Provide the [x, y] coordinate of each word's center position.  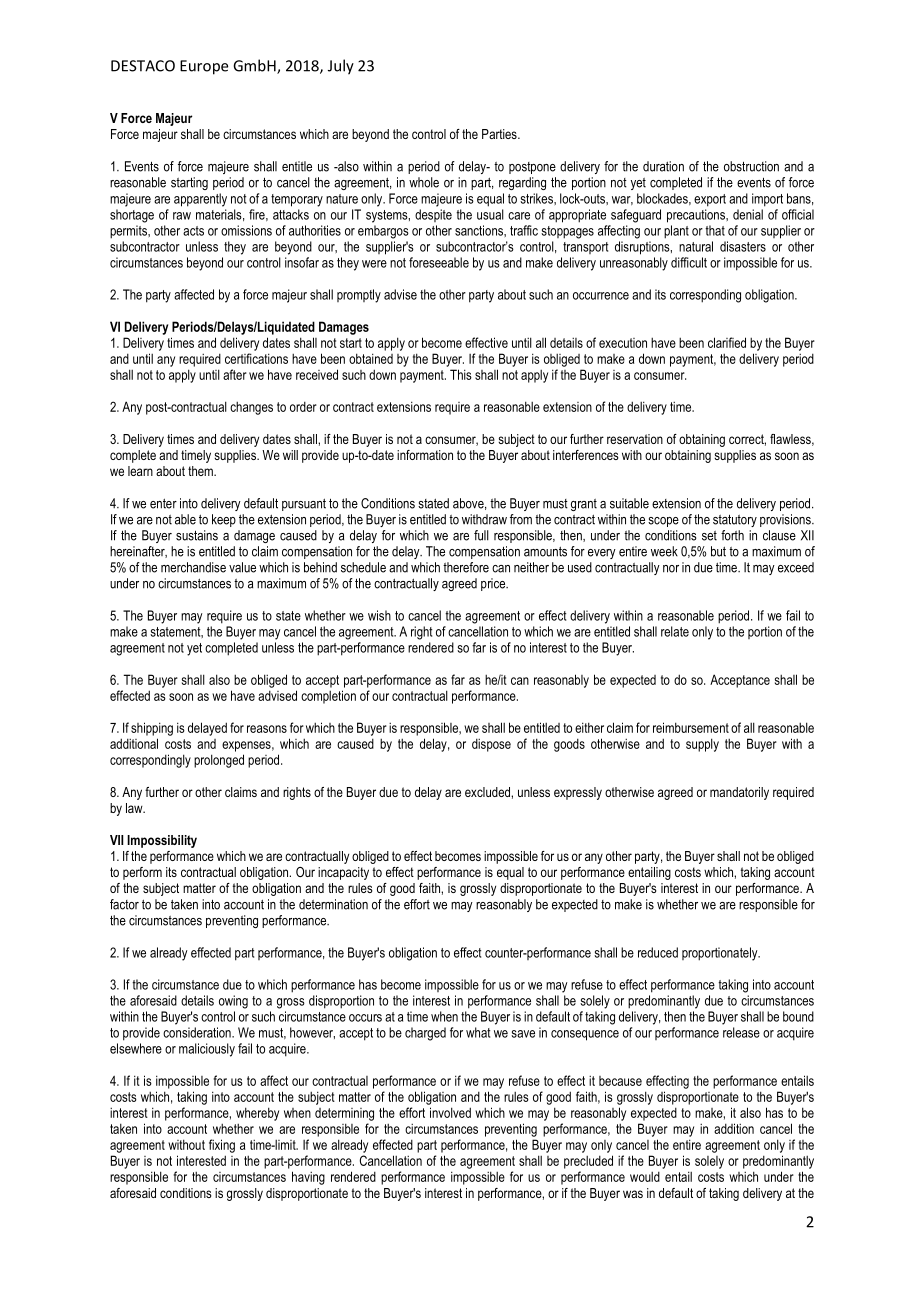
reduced [658, 952]
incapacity [343, 873]
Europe [204, 67]
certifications [256, 358]
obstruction [751, 166]
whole [424, 182]
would [645, 1176]
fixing [222, 1146]
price [494, 584]
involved [450, 1112]
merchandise [193, 567]
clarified [727, 342]
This [461, 374]
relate [675, 631]
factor [124, 904]
